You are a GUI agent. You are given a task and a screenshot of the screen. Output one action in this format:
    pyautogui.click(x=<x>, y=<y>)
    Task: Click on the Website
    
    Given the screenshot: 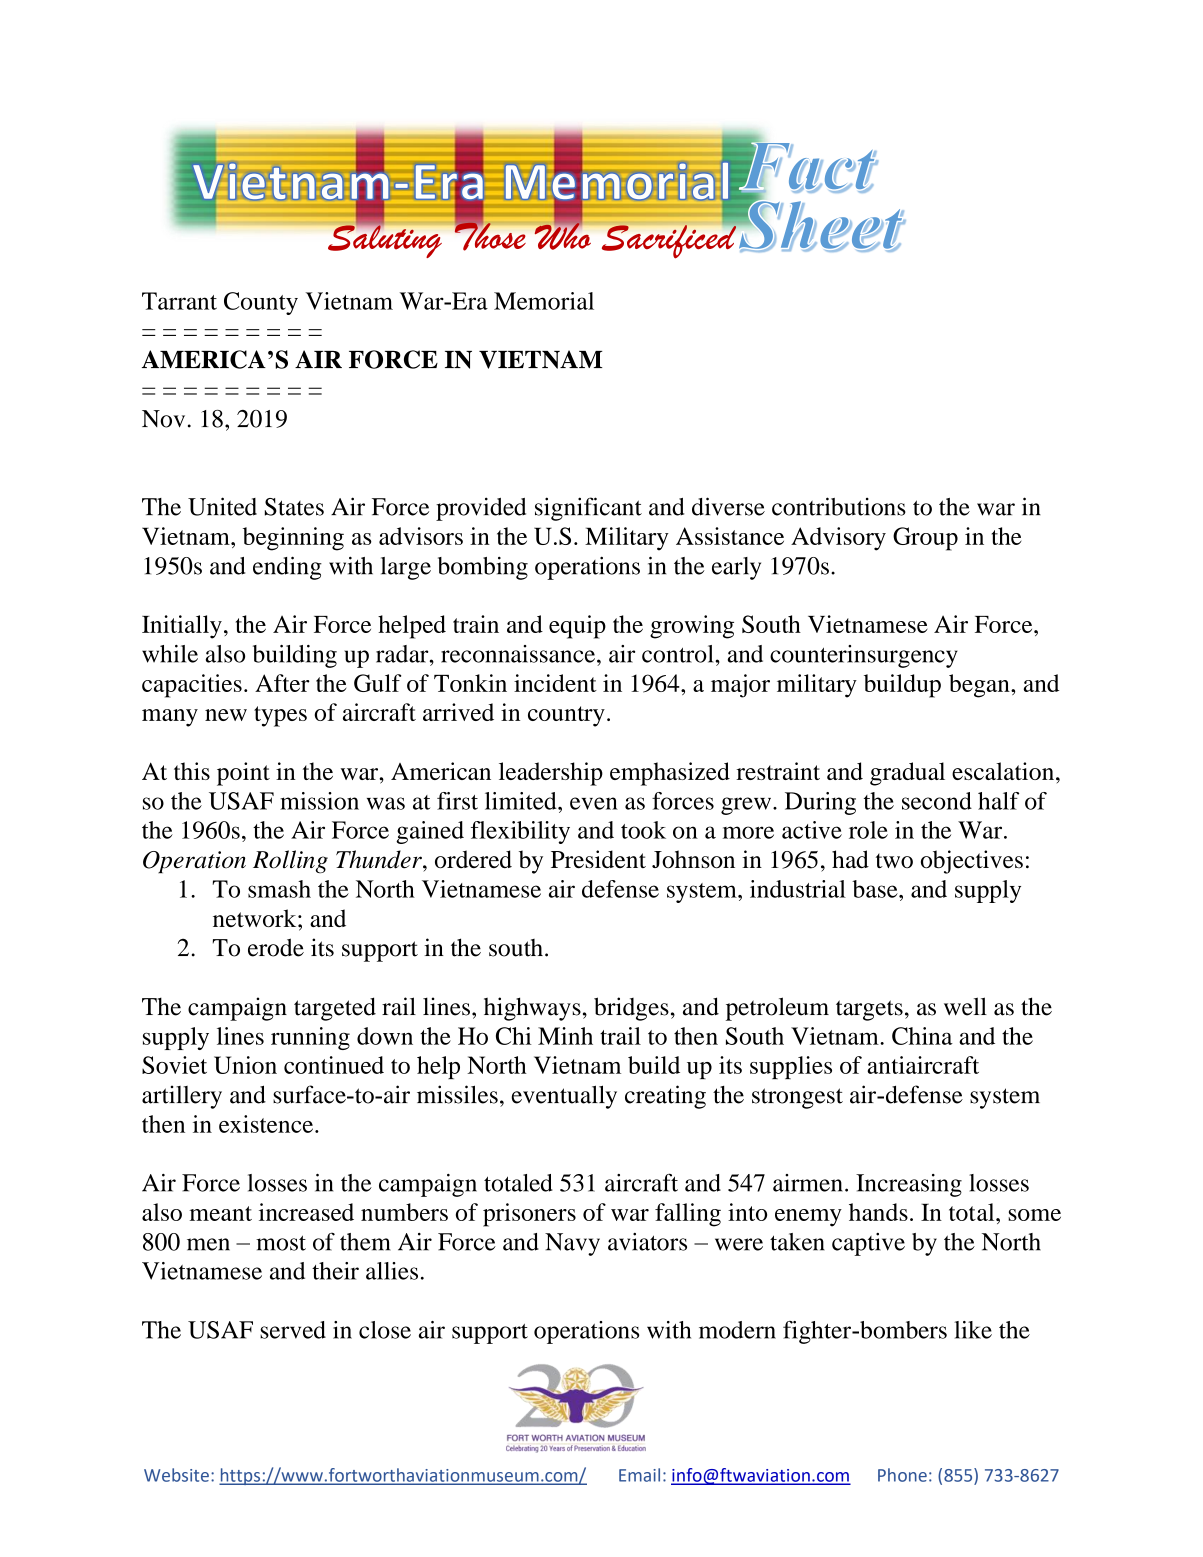 What is the action you would take?
    pyautogui.click(x=176, y=1475)
